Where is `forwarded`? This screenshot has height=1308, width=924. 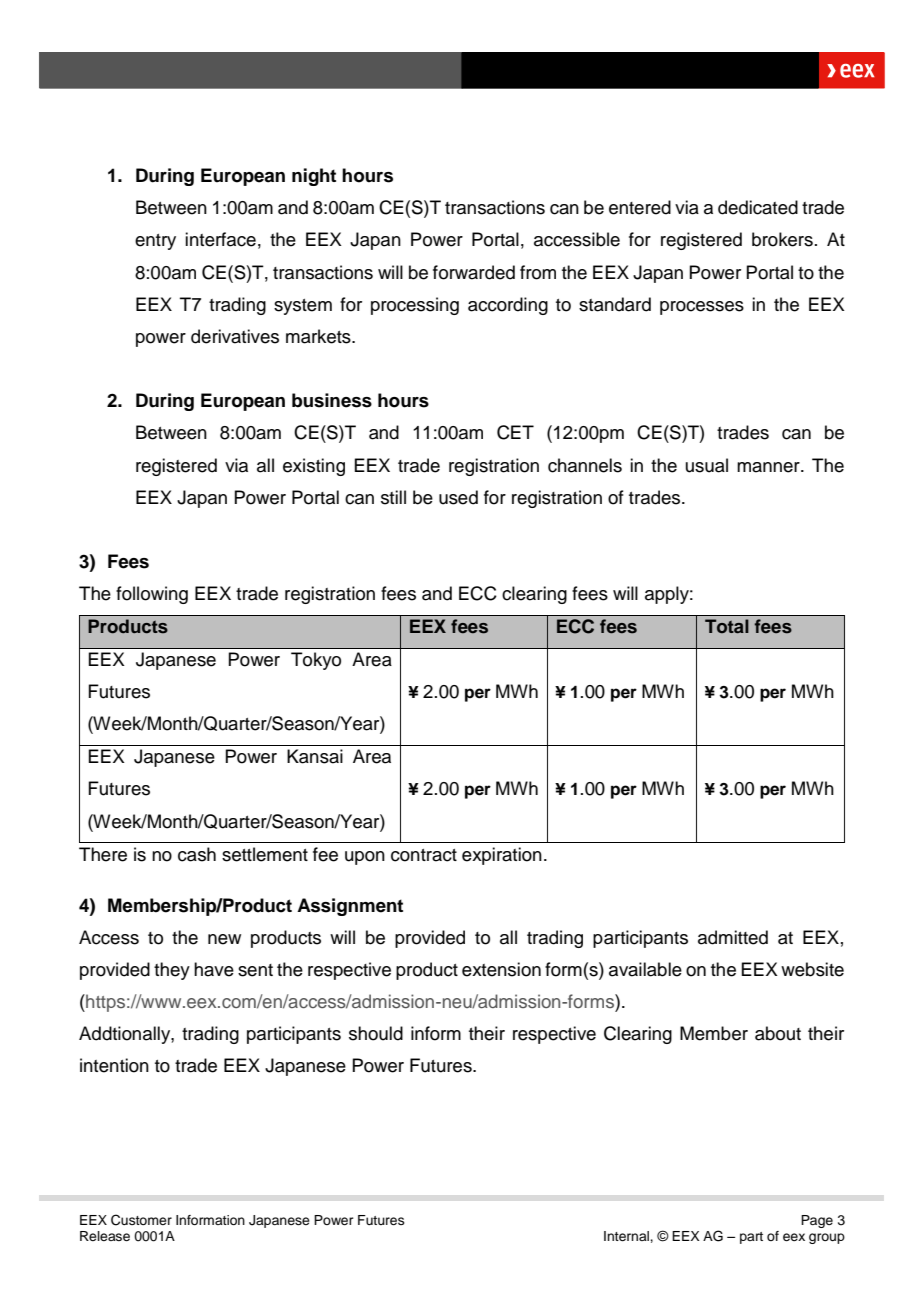
forwarded is located at coordinates (474, 272).
